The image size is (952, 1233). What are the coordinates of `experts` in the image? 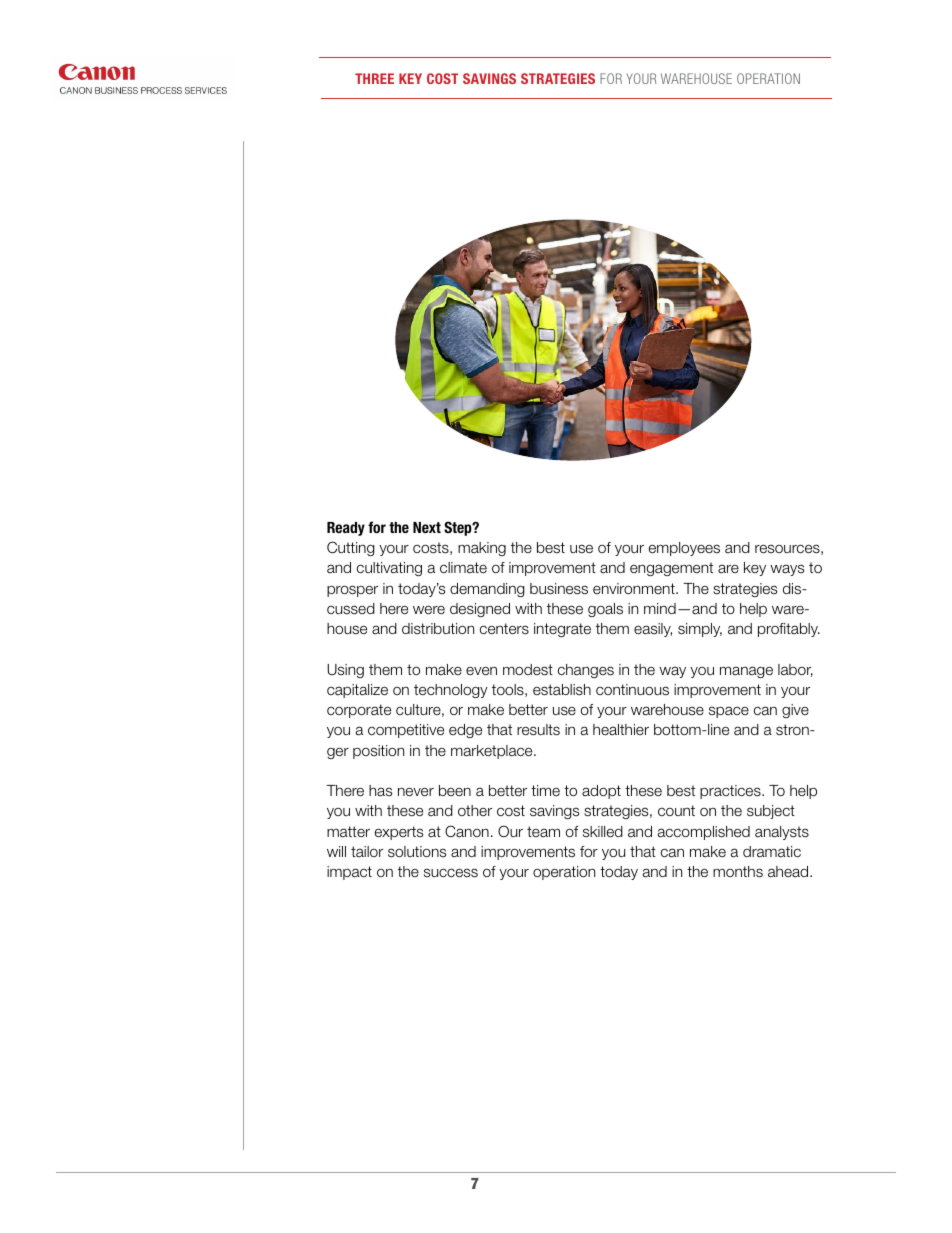 It's located at (399, 833).
